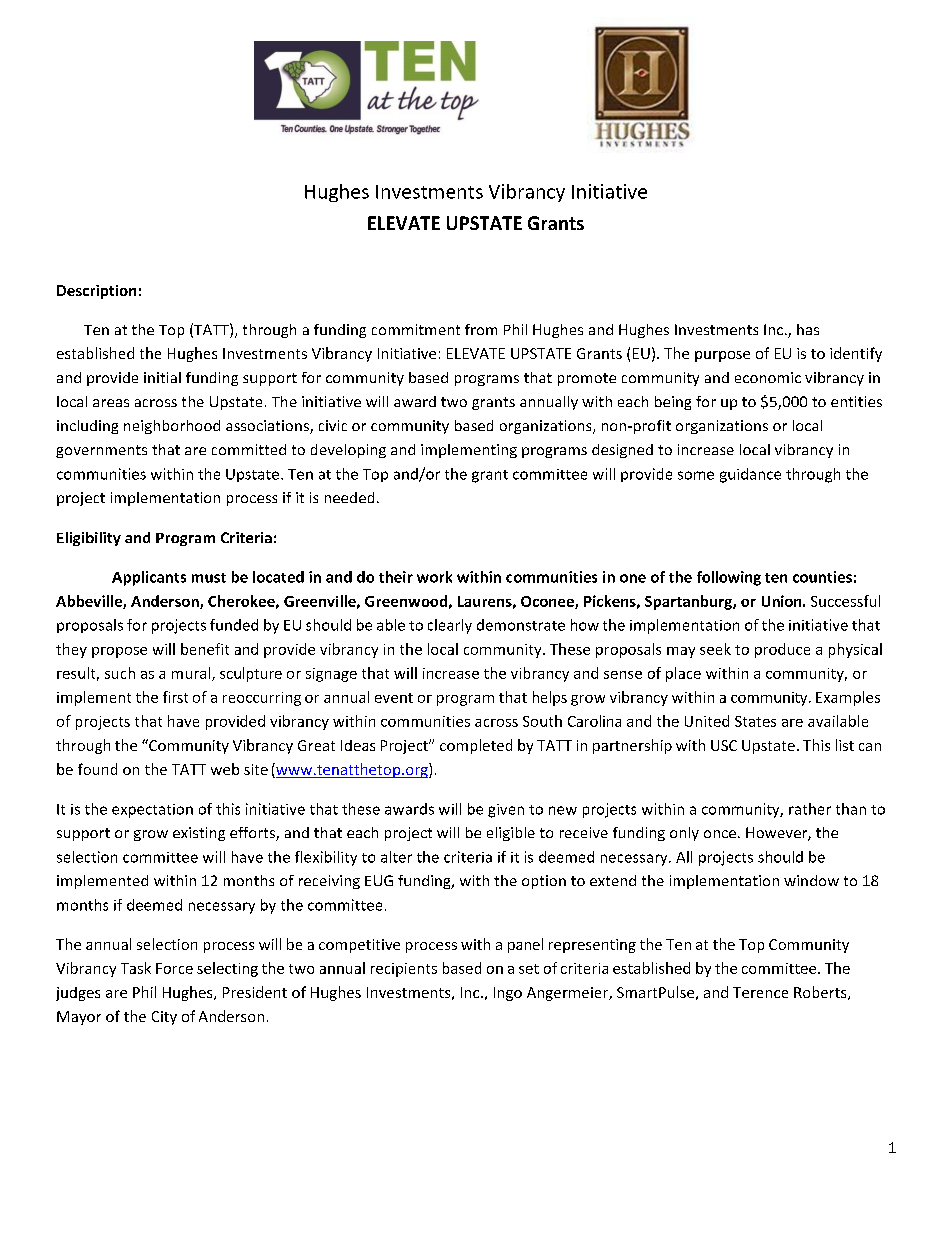 This document has width=952, height=1233. I want to click on City, so click(164, 1018).
